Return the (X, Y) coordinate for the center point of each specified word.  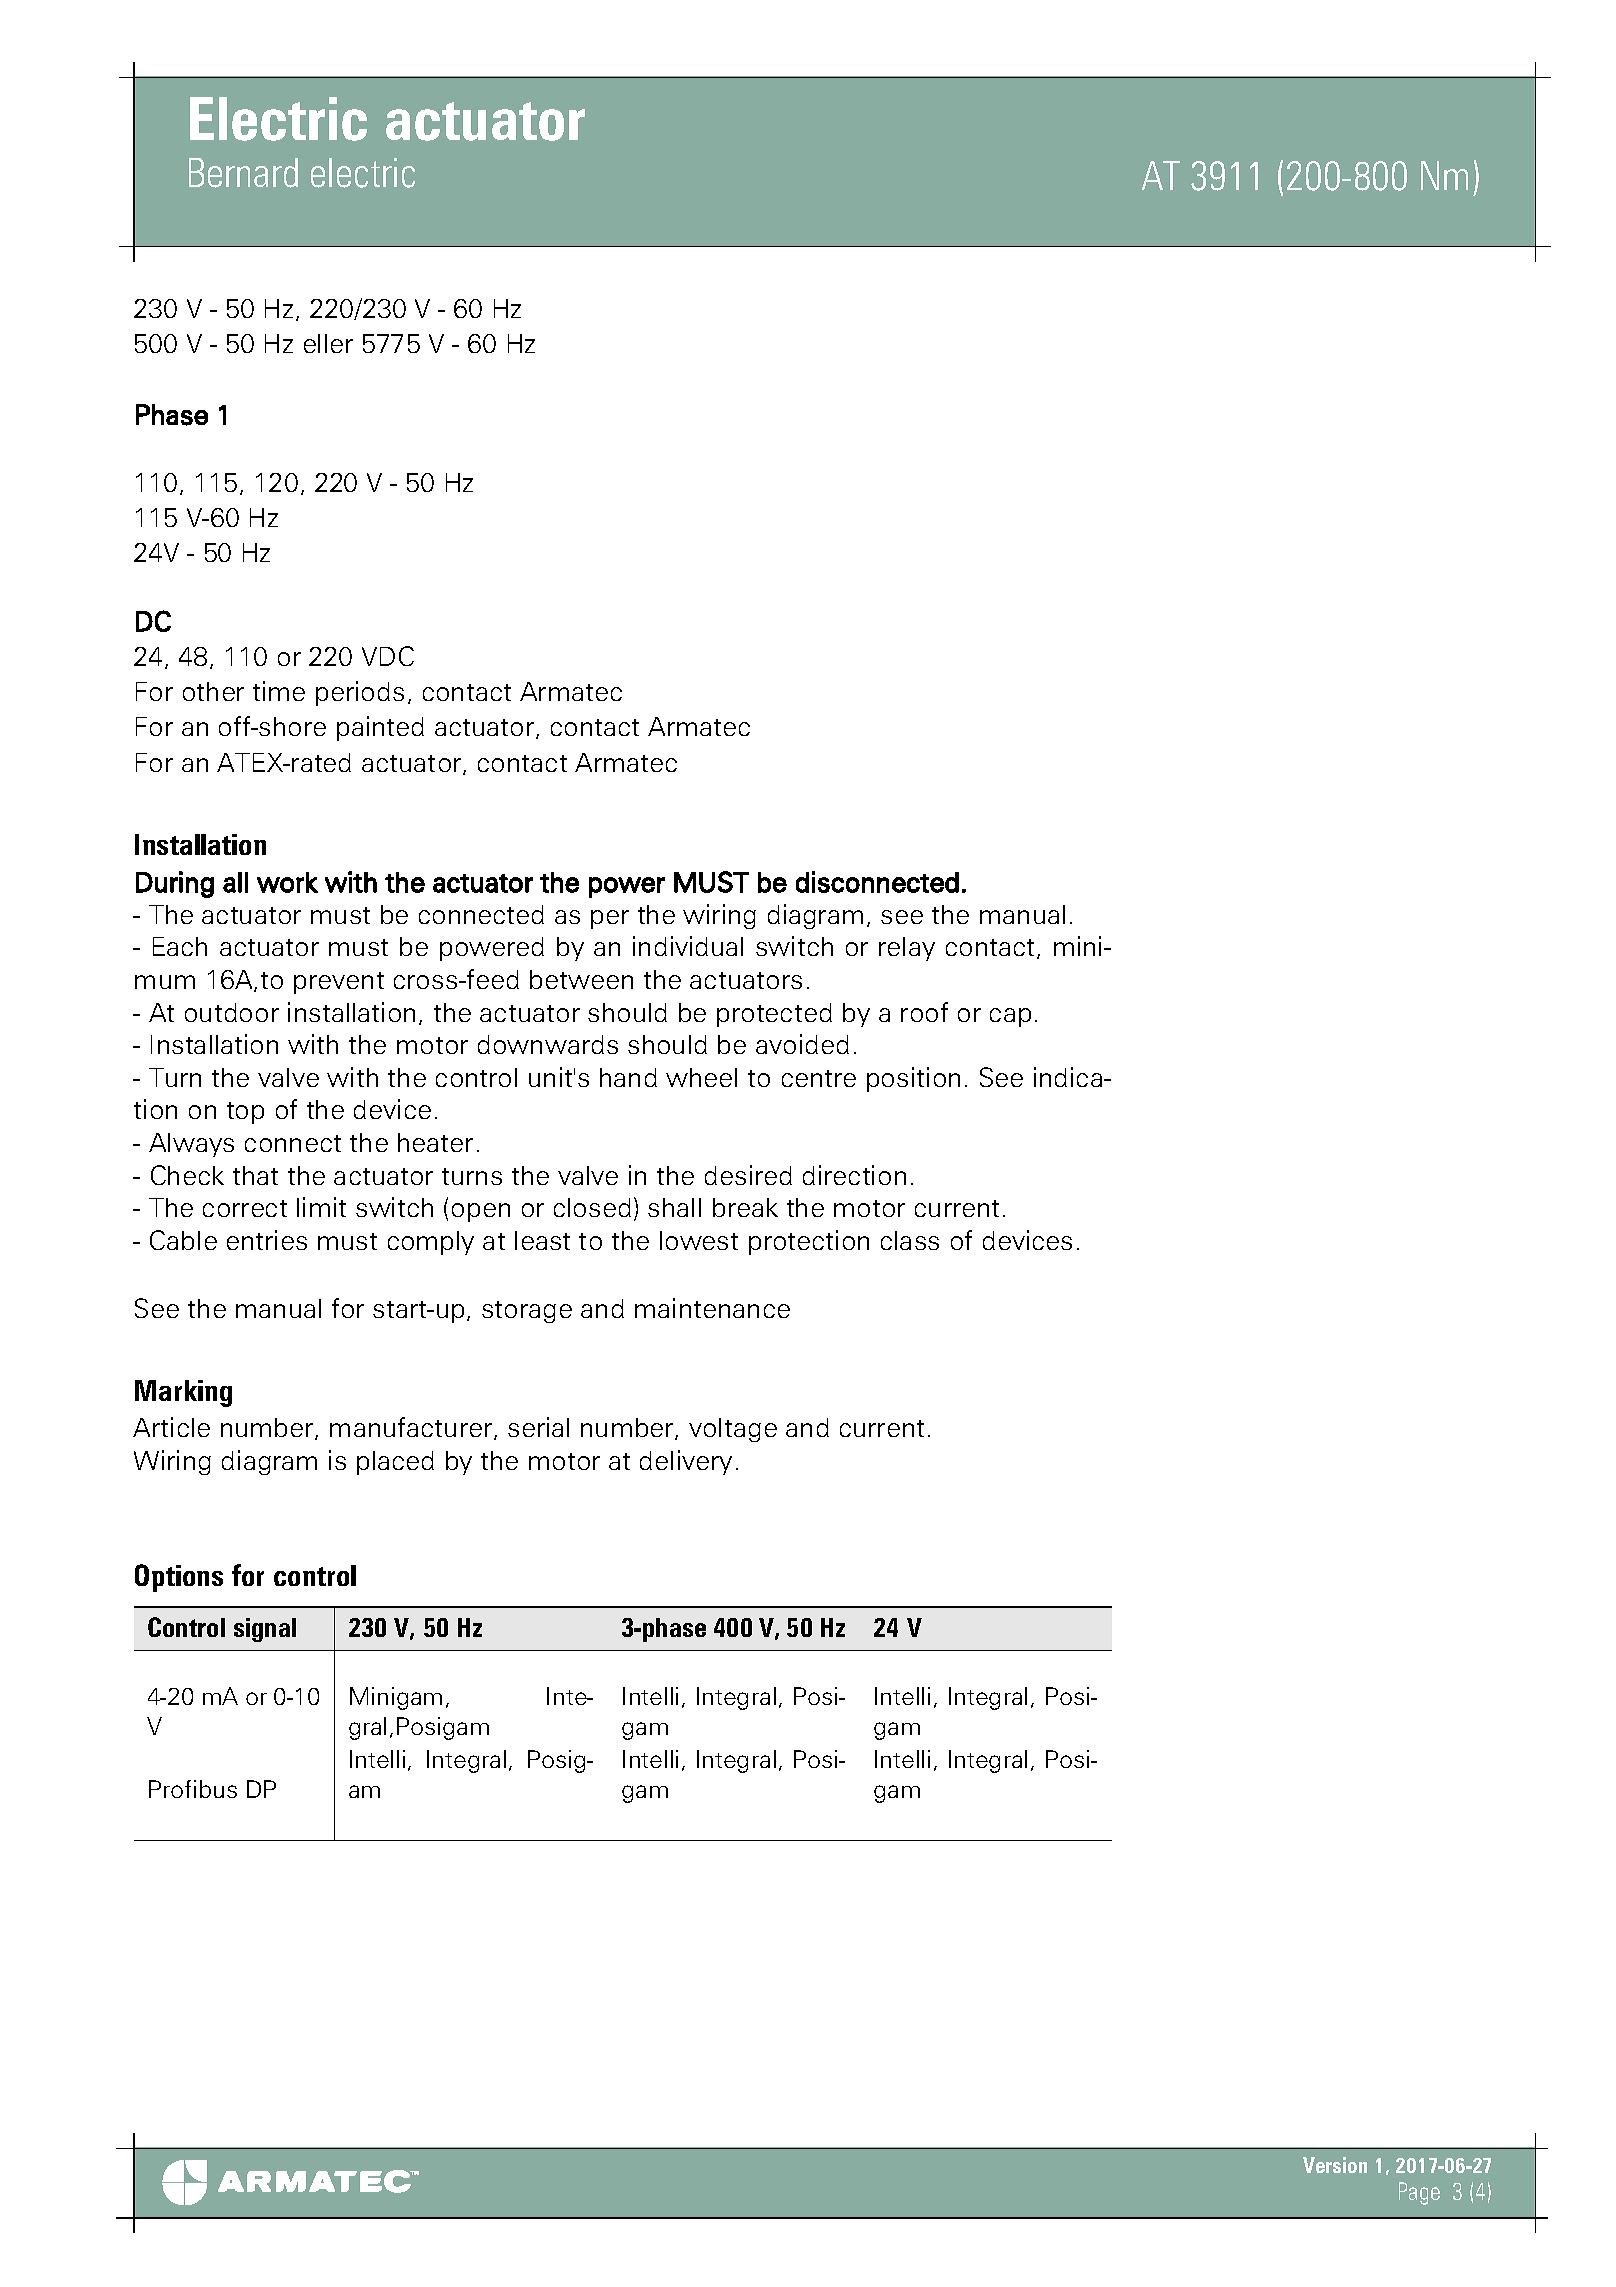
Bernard (243, 173)
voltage (733, 1430)
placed (395, 1463)
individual (688, 946)
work (287, 882)
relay (907, 949)
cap (1010, 1017)
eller (328, 343)
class (910, 1240)
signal (265, 1630)
